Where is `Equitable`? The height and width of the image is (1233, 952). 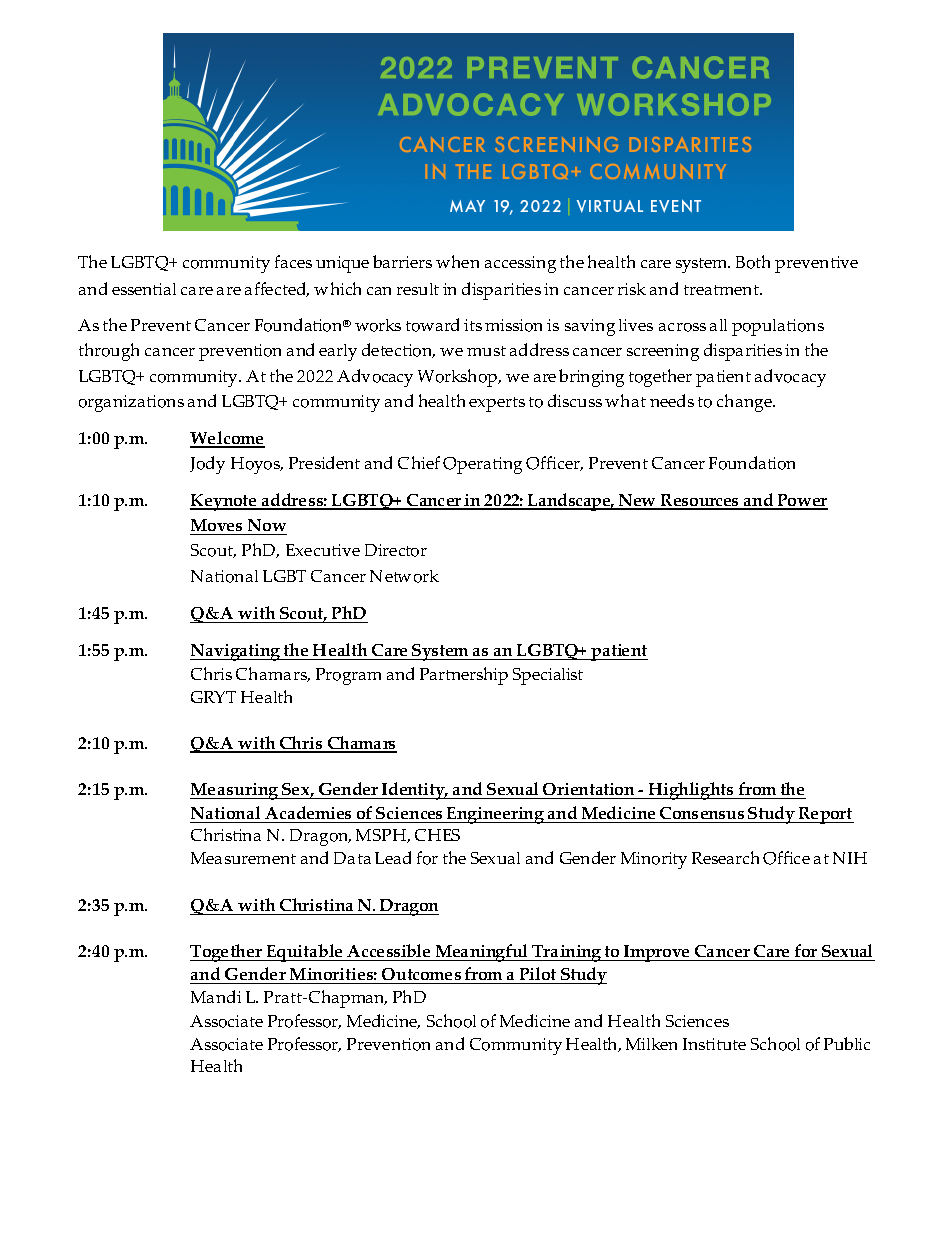 Equitable is located at coordinates (305, 953).
